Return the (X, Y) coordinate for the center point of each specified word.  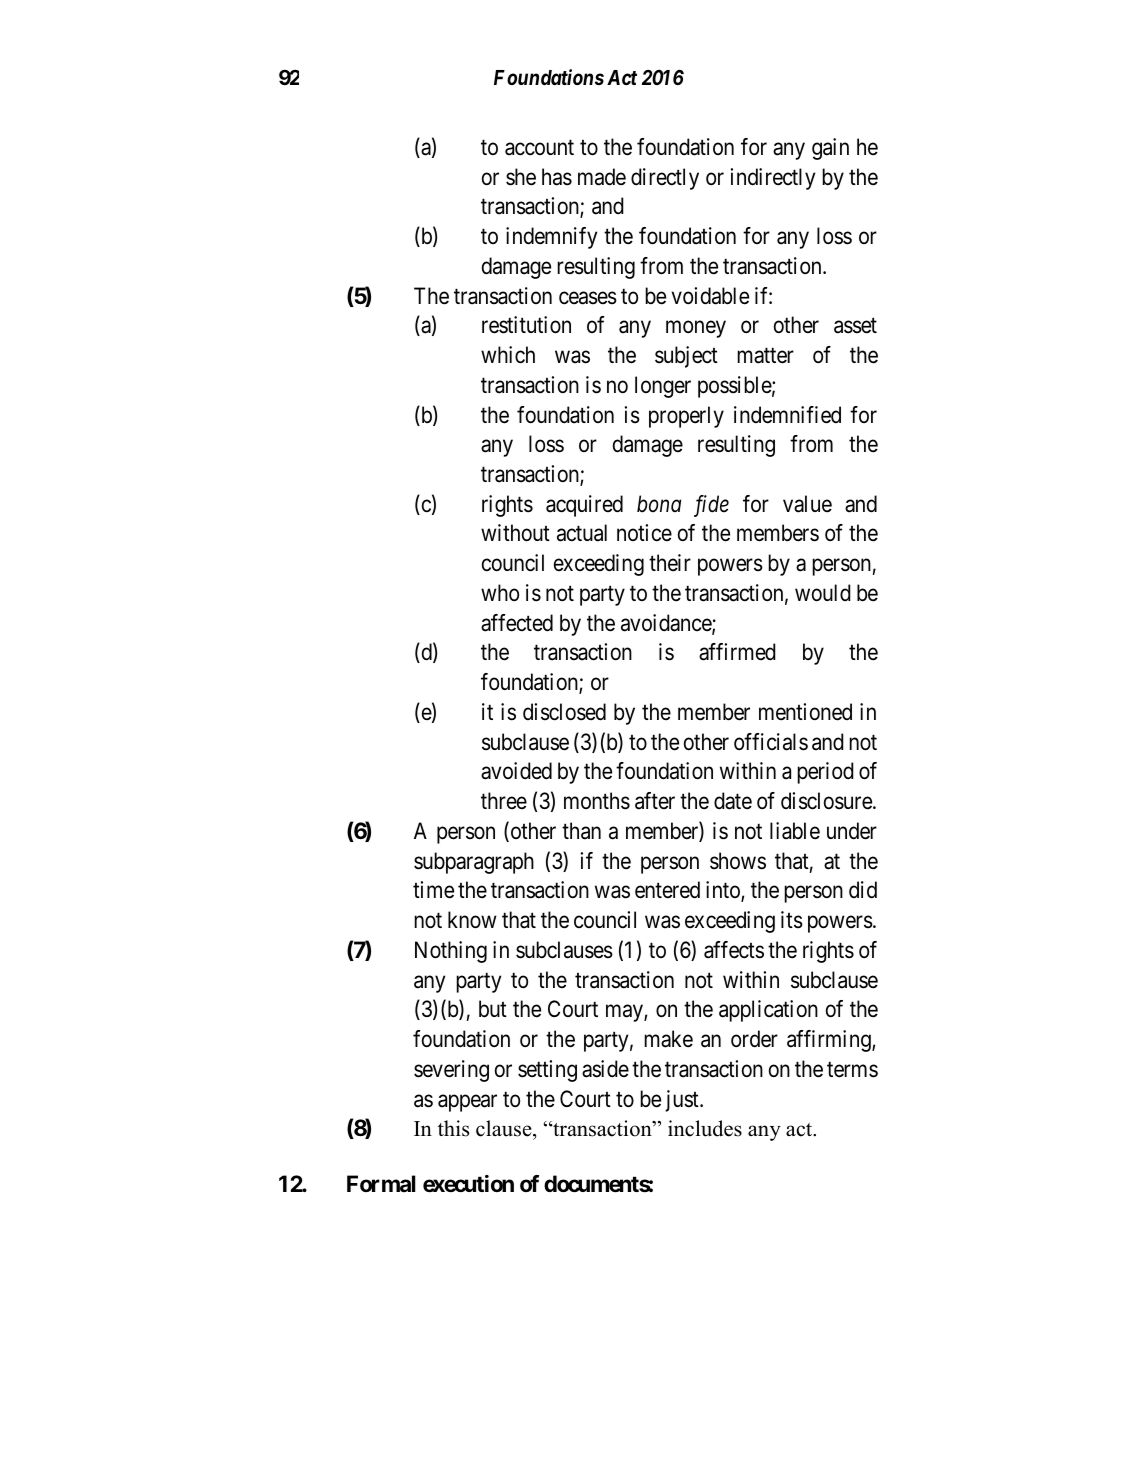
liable (795, 831)
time (433, 890)
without (515, 533)
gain (830, 149)
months (597, 801)
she (521, 177)
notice (644, 533)
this (453, 1128)
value (807, 504)
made (602, 177)
